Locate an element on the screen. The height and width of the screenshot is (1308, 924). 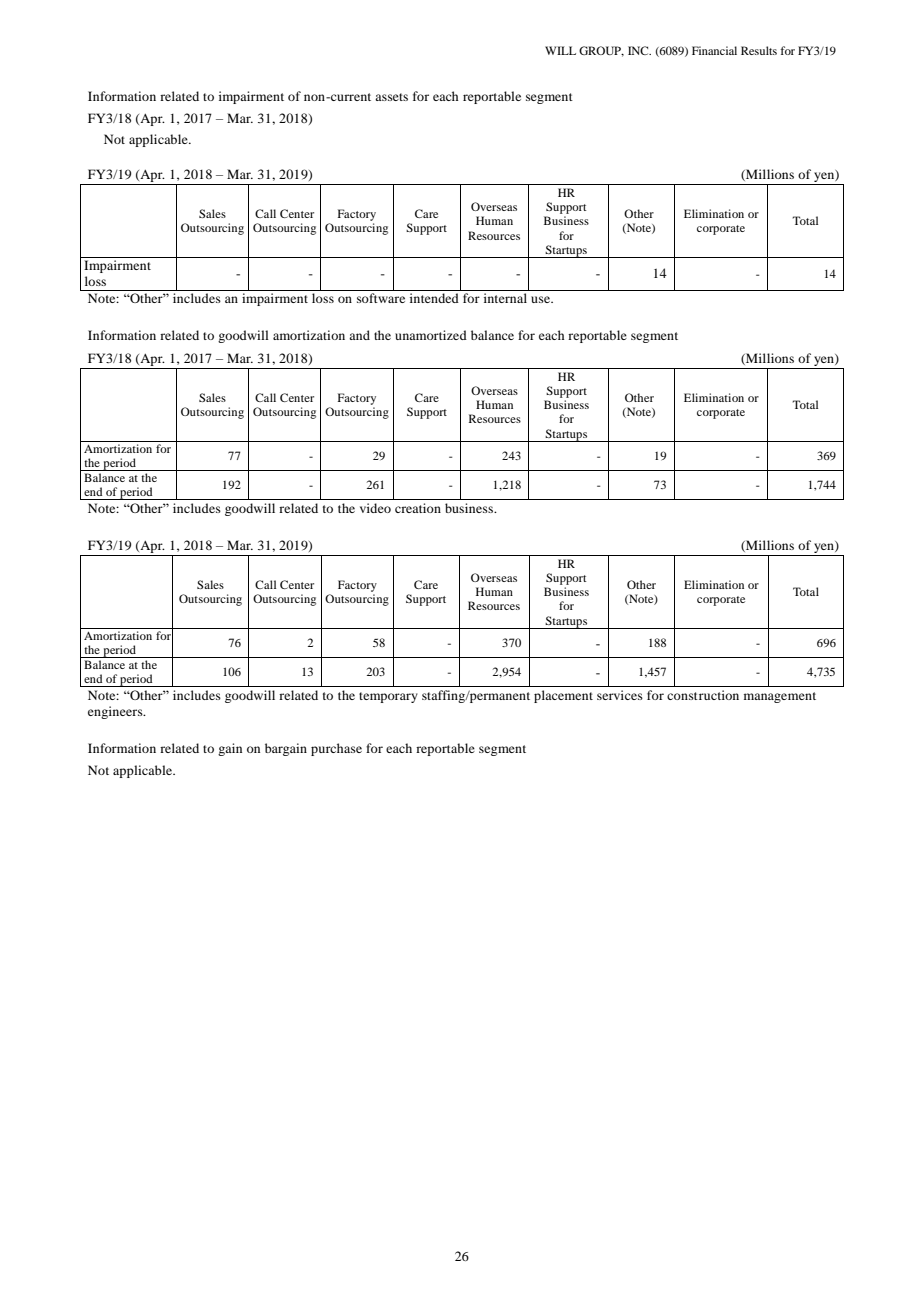
assets is located at coordinates (391, 97).
